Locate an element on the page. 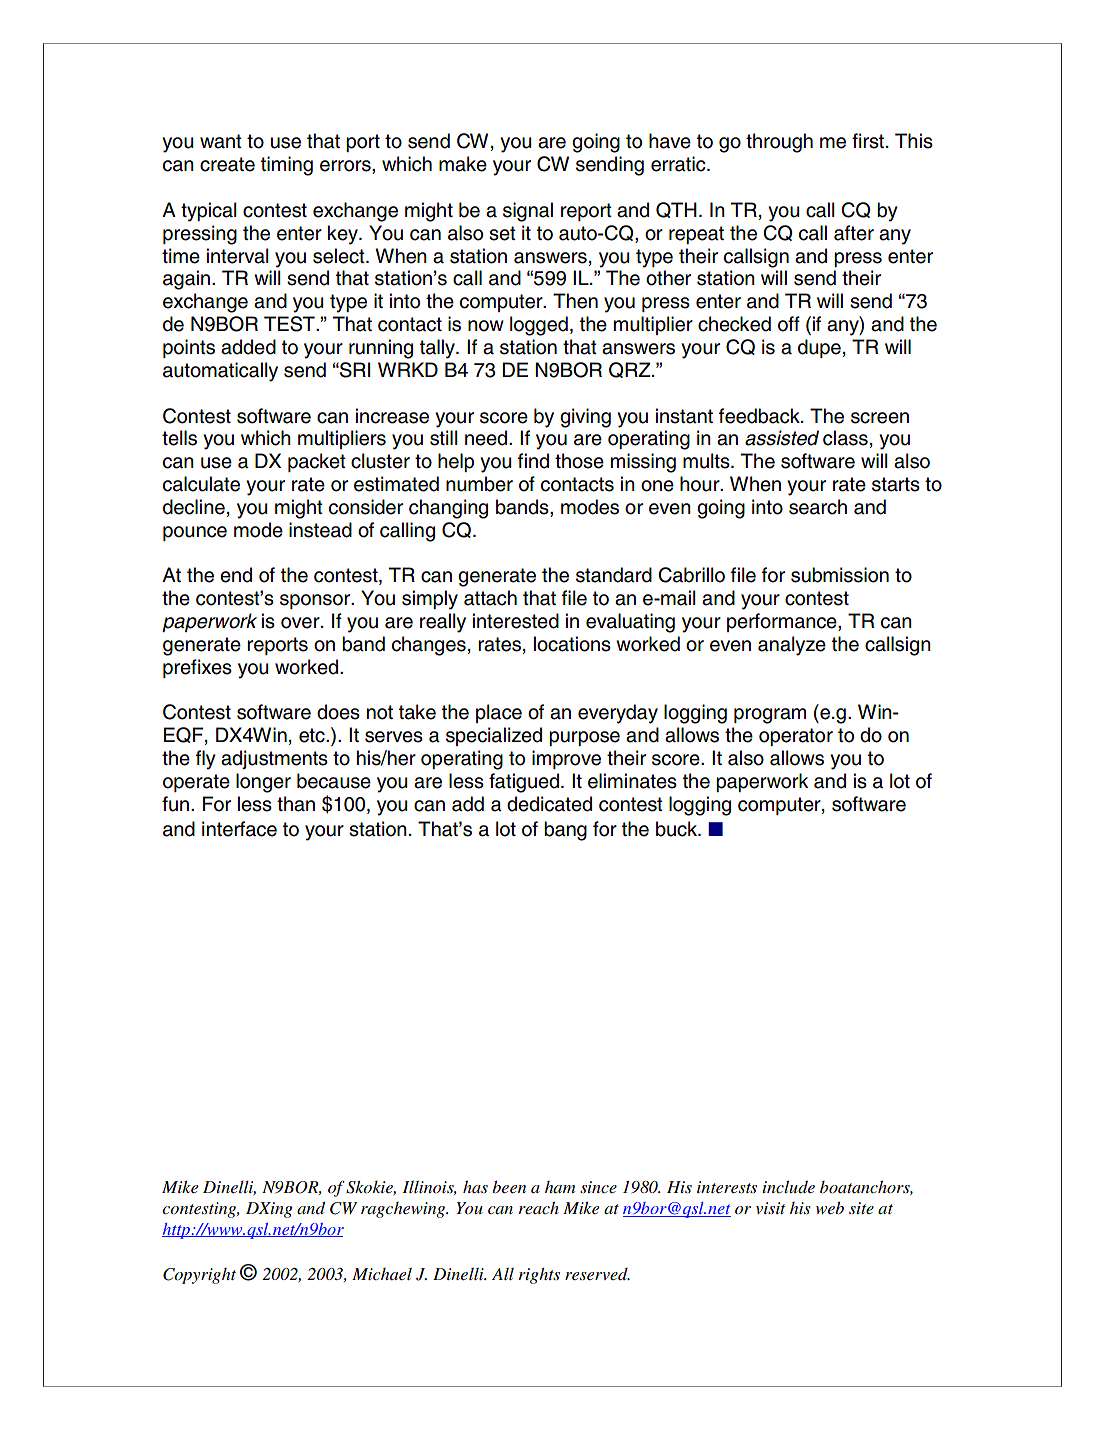 The height and width of the image is (1430, 1105). place is located at coordinates (499, 713).
